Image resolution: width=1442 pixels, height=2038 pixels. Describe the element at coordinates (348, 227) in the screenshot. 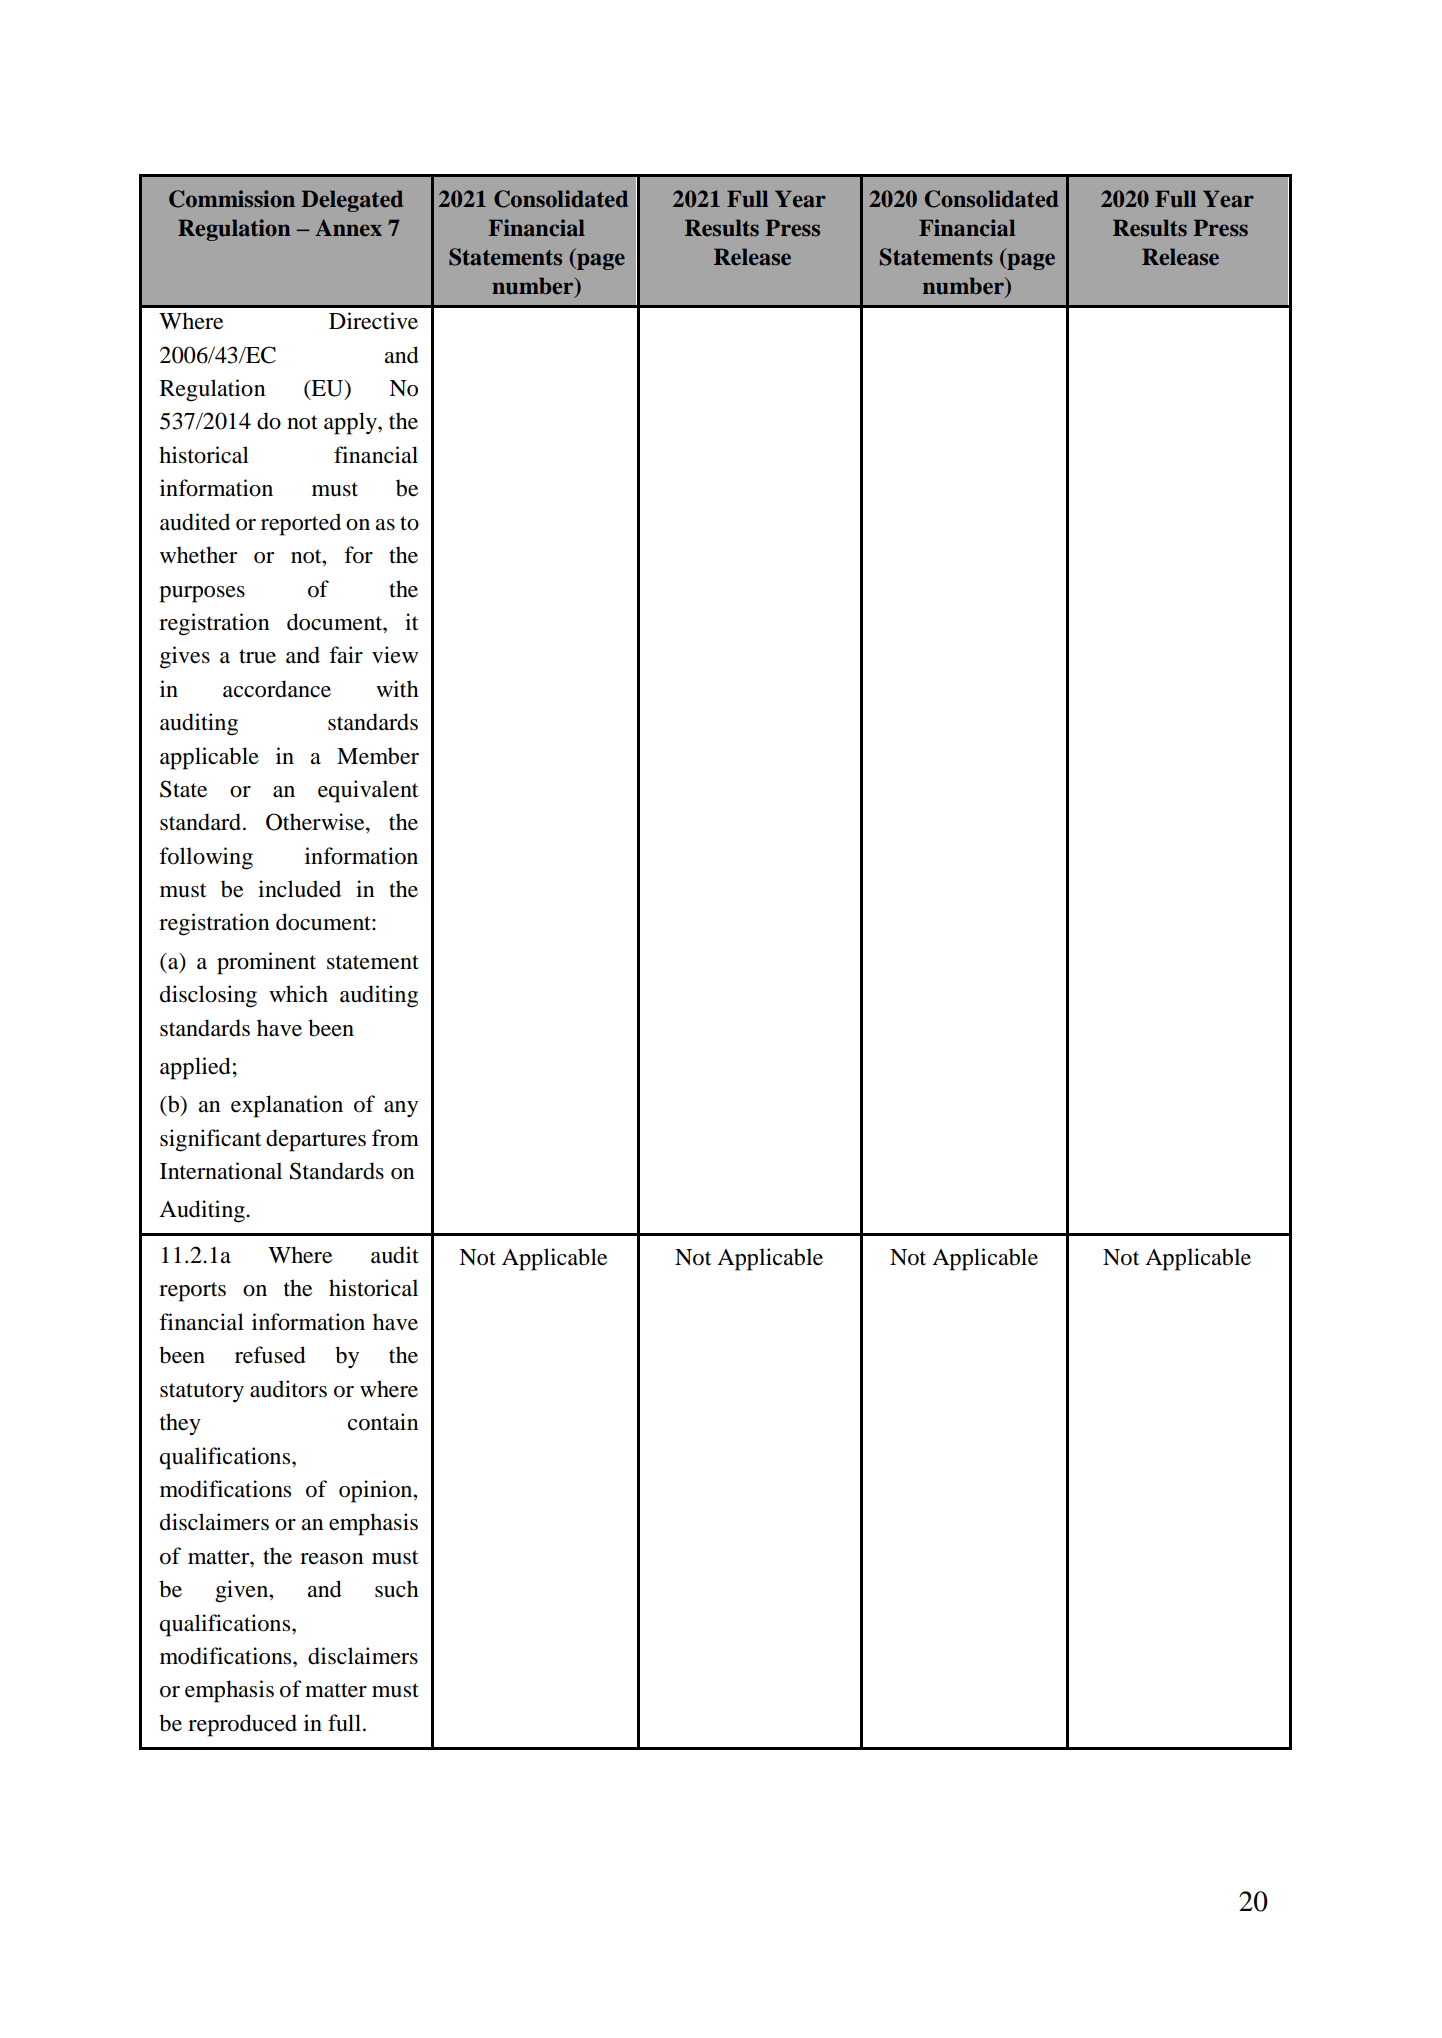

I see `Annex` at that location.
